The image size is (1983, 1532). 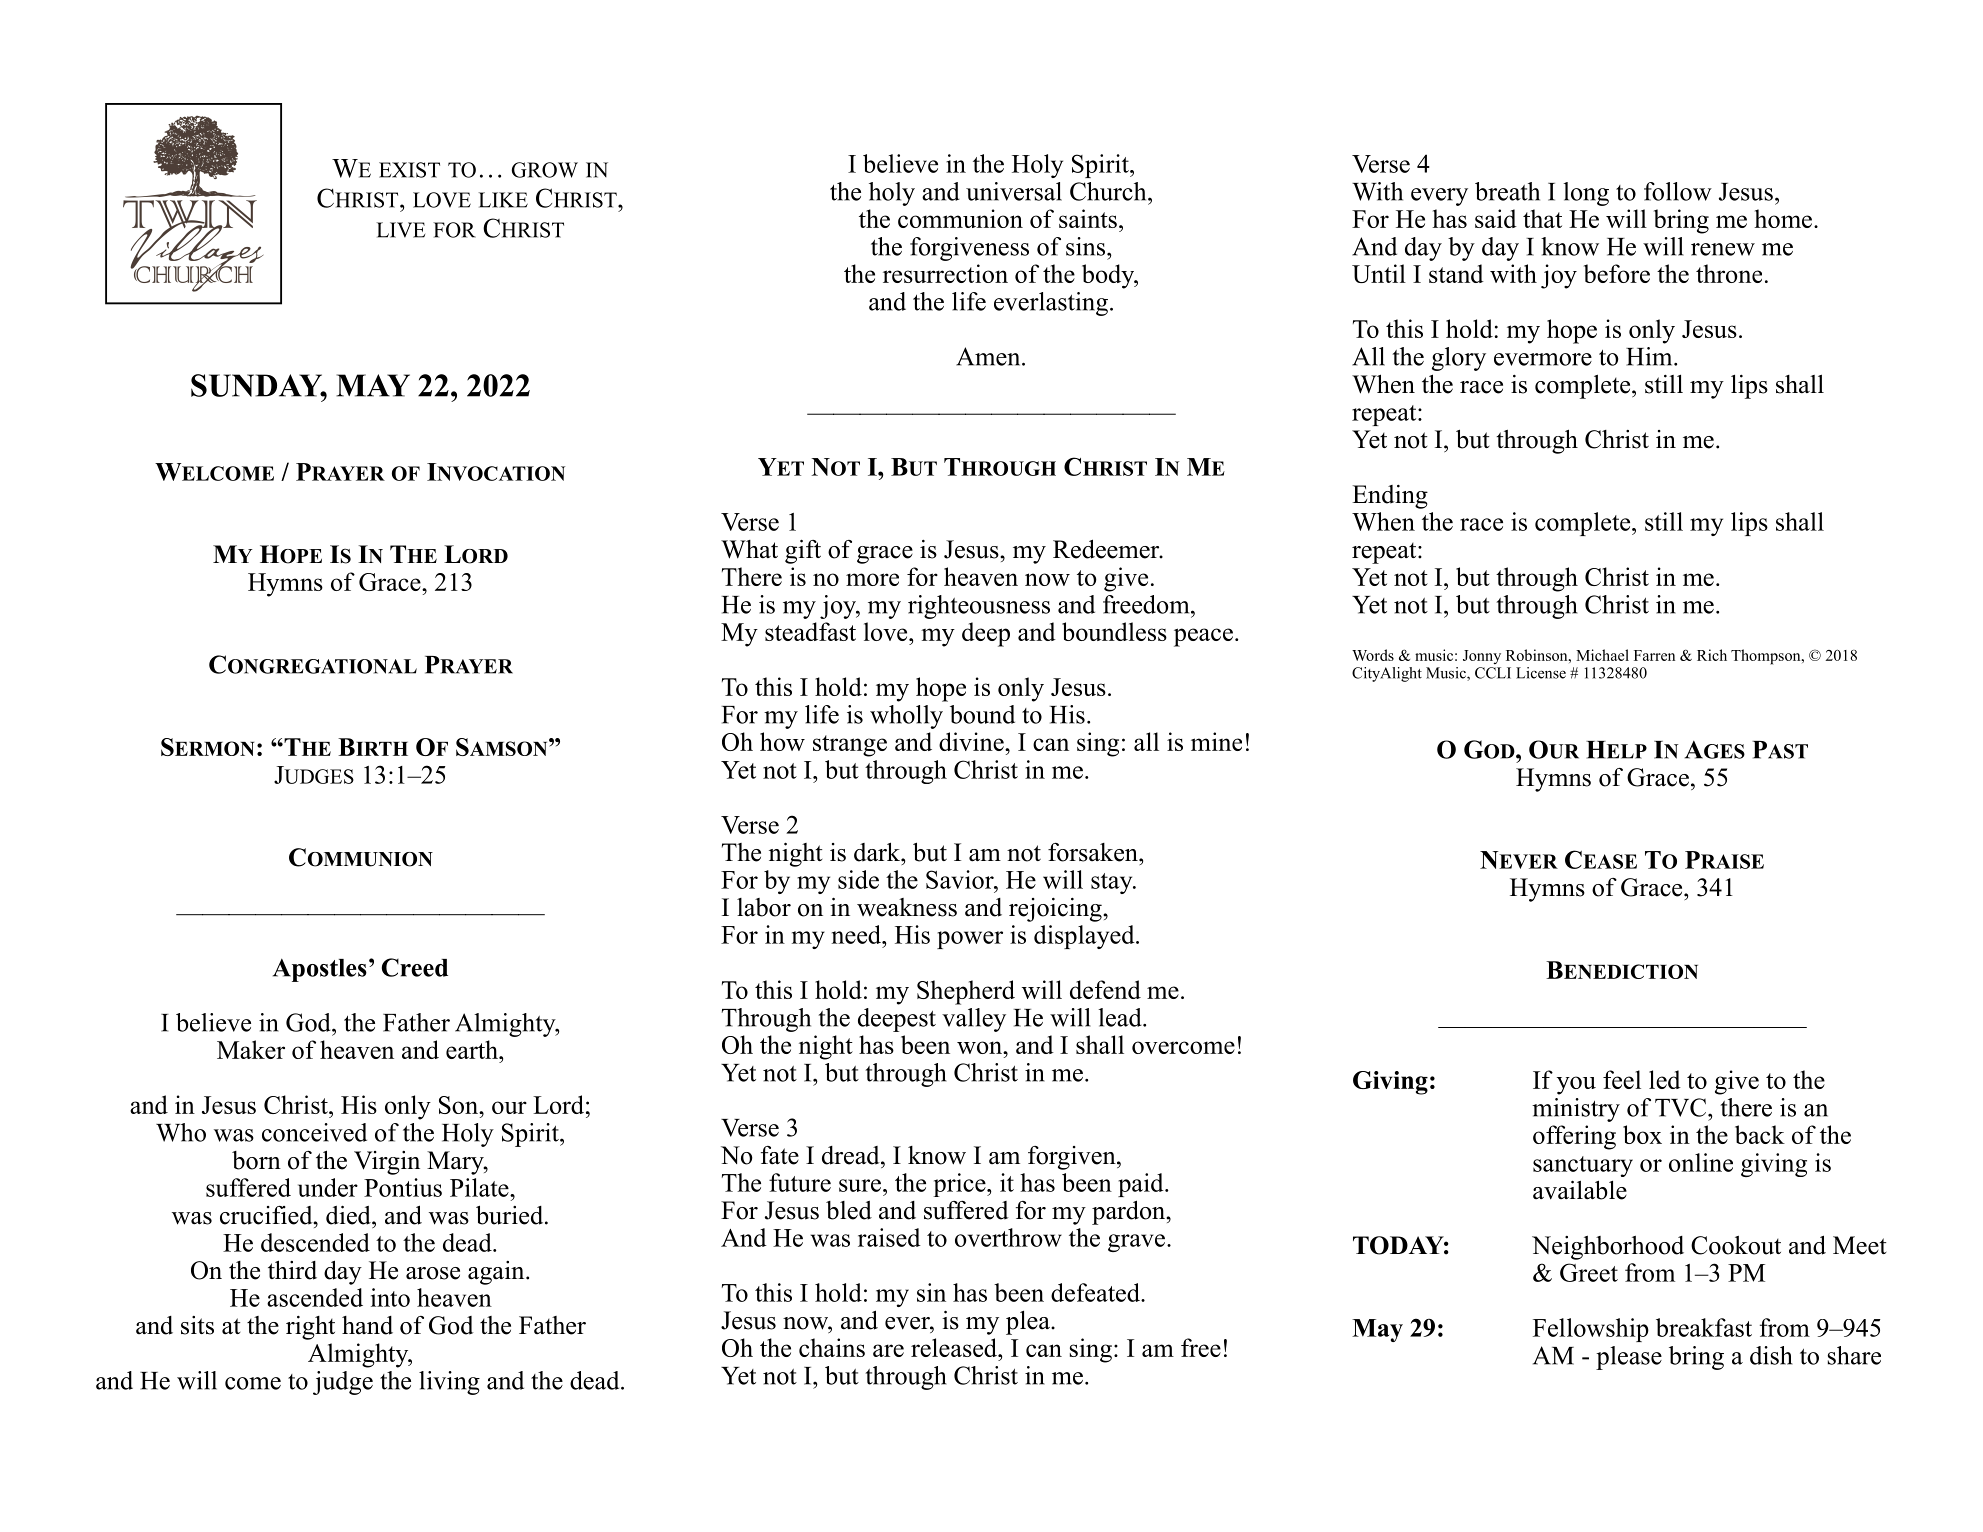 What do you see at coordinates (473, 1049) in the screenshot?
I see `earth` at bounding box center [473, 1049].
